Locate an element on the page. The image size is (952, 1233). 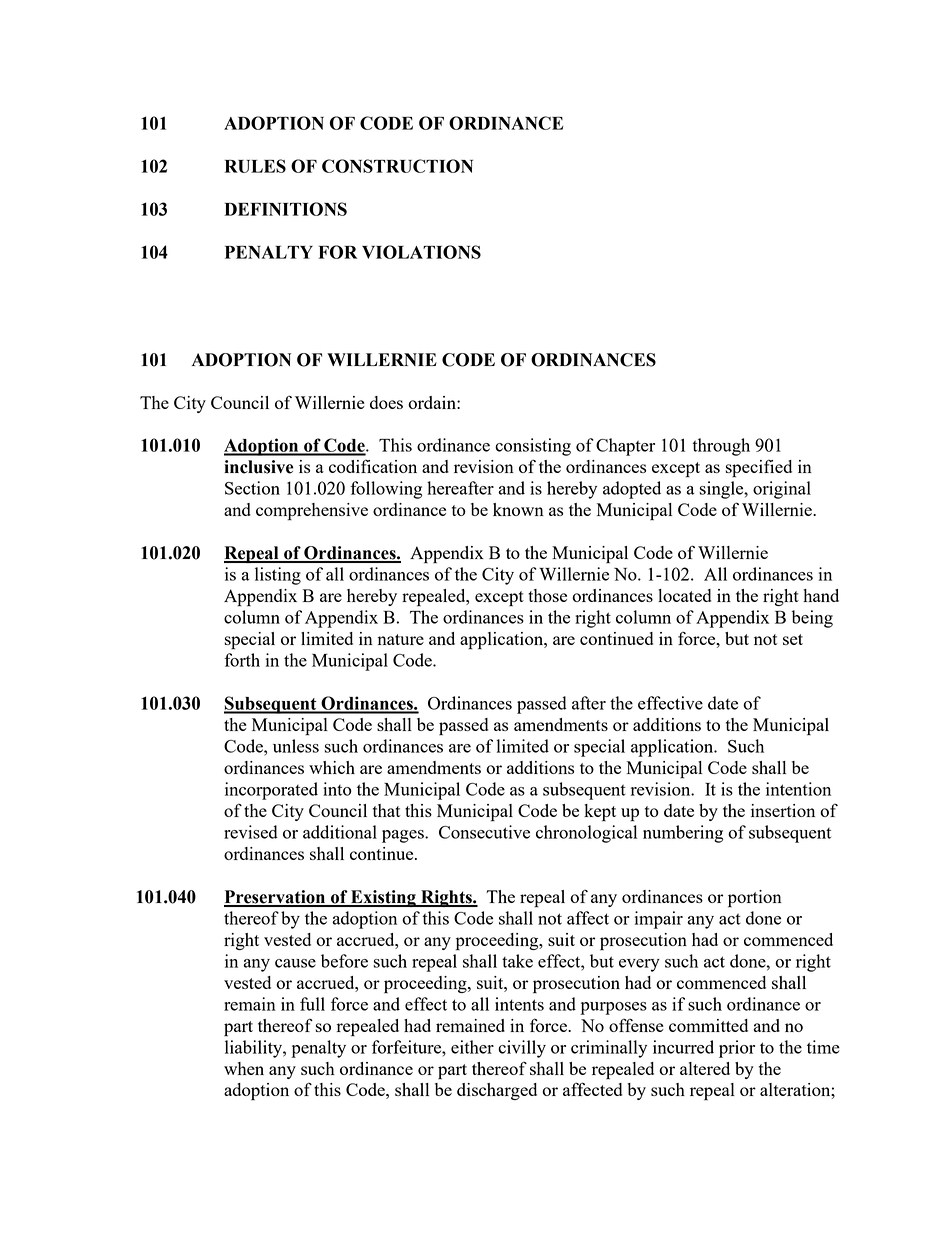
Consecutive is located at coordinates (484, 832).
